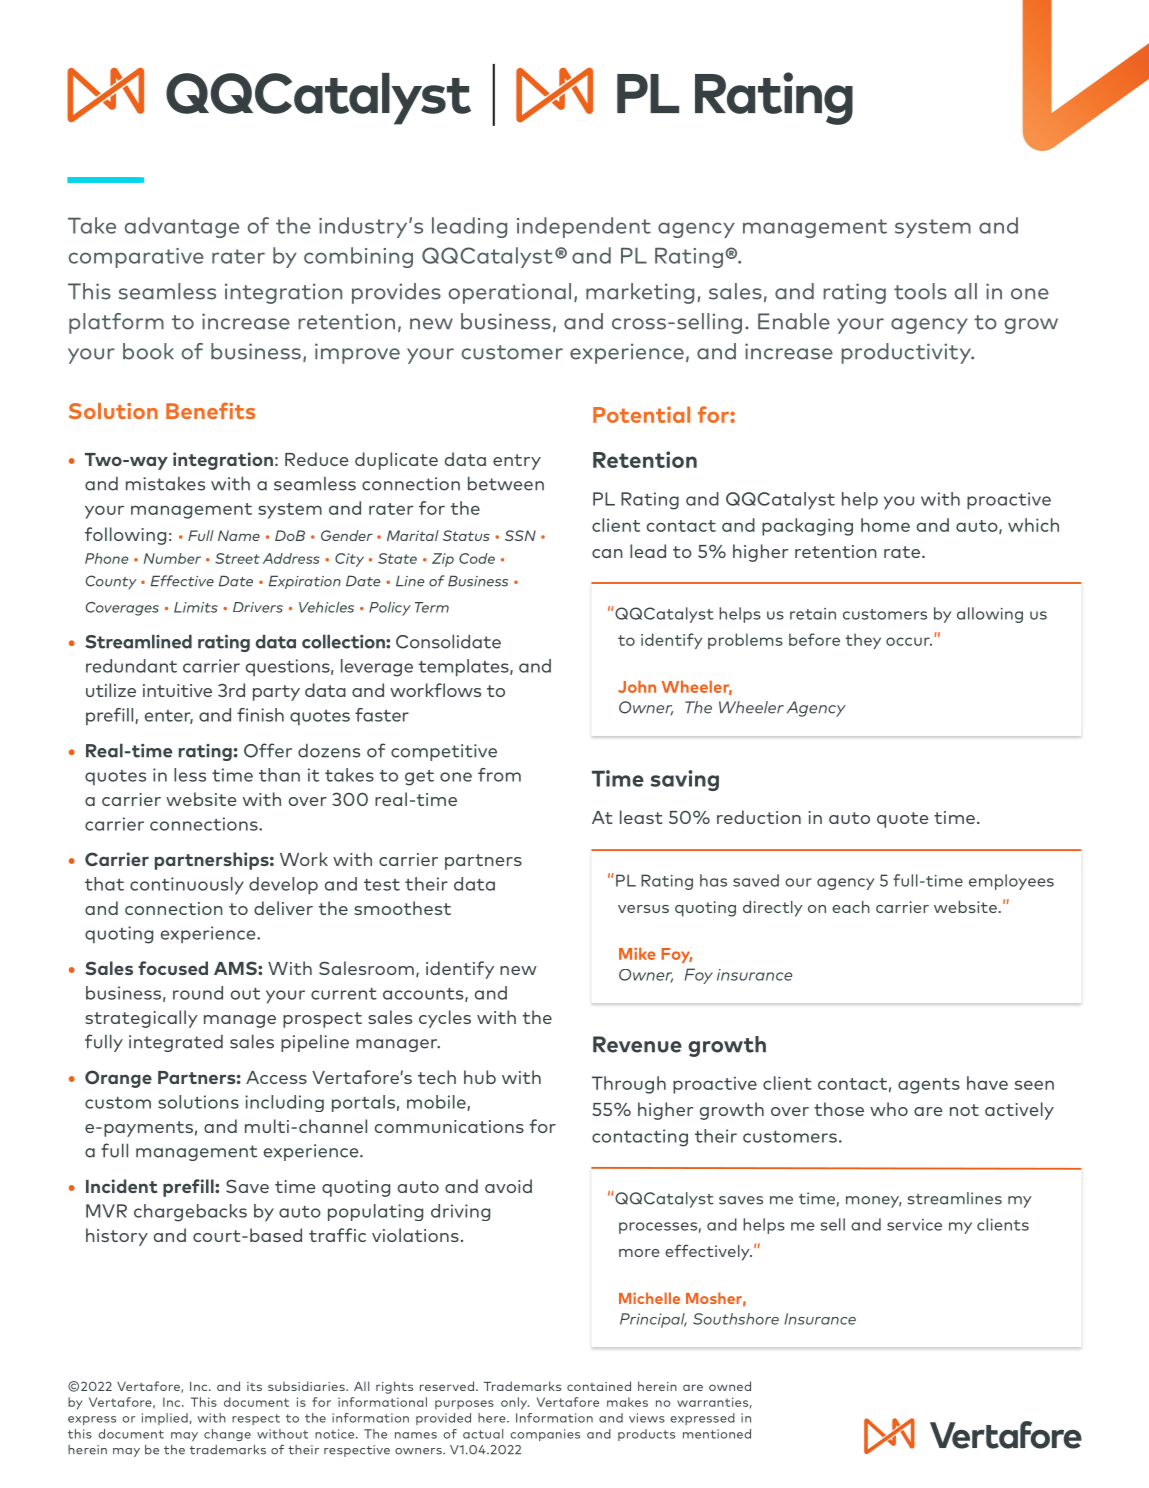 Image resolution: width=1149 pixels, height=1488 pixels. What do you see at coordinates (920, 291) in the screenshot?
I see `tools` at bounding box center [920, 291].
